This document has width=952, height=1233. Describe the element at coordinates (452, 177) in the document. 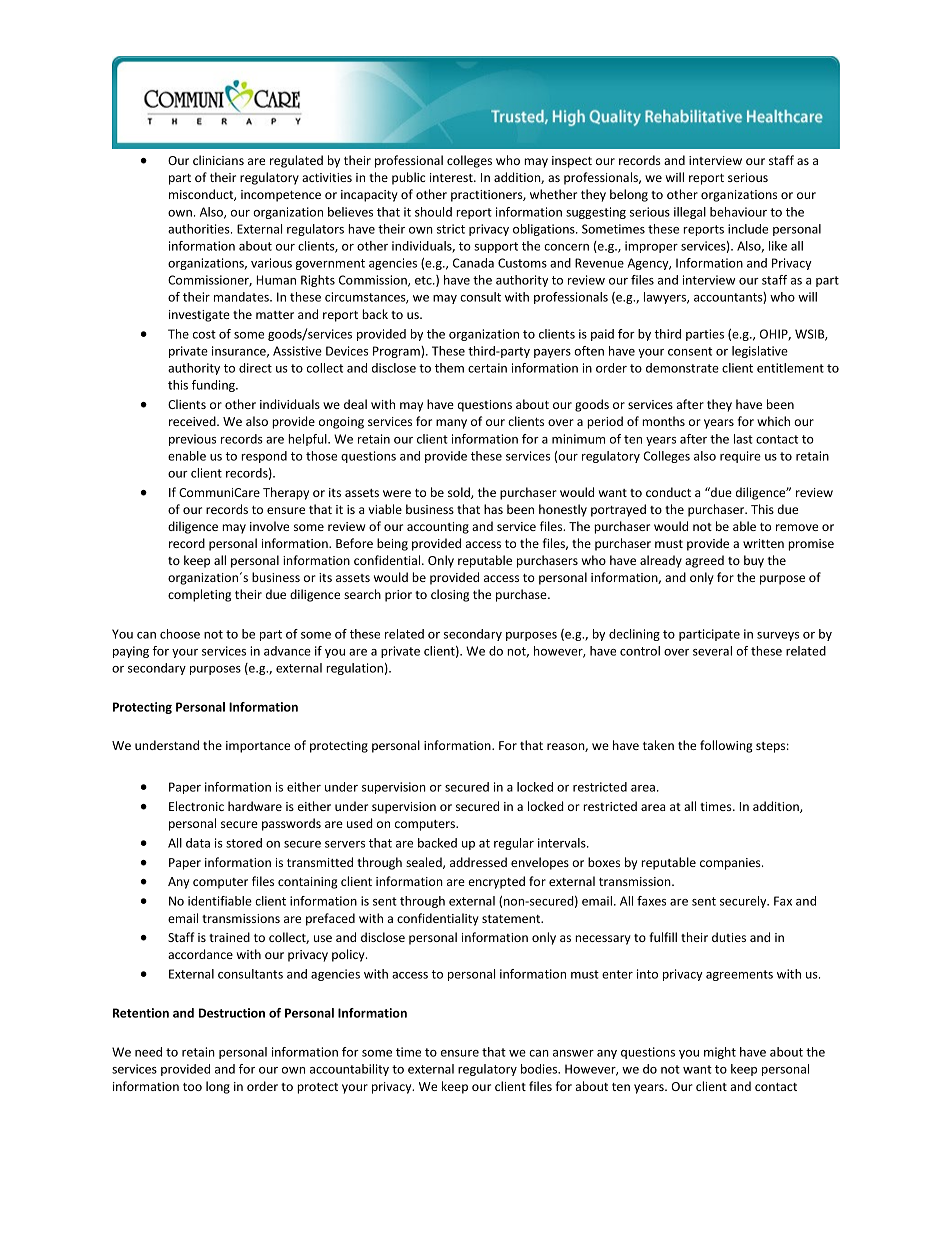

I see `interest` at that location.
